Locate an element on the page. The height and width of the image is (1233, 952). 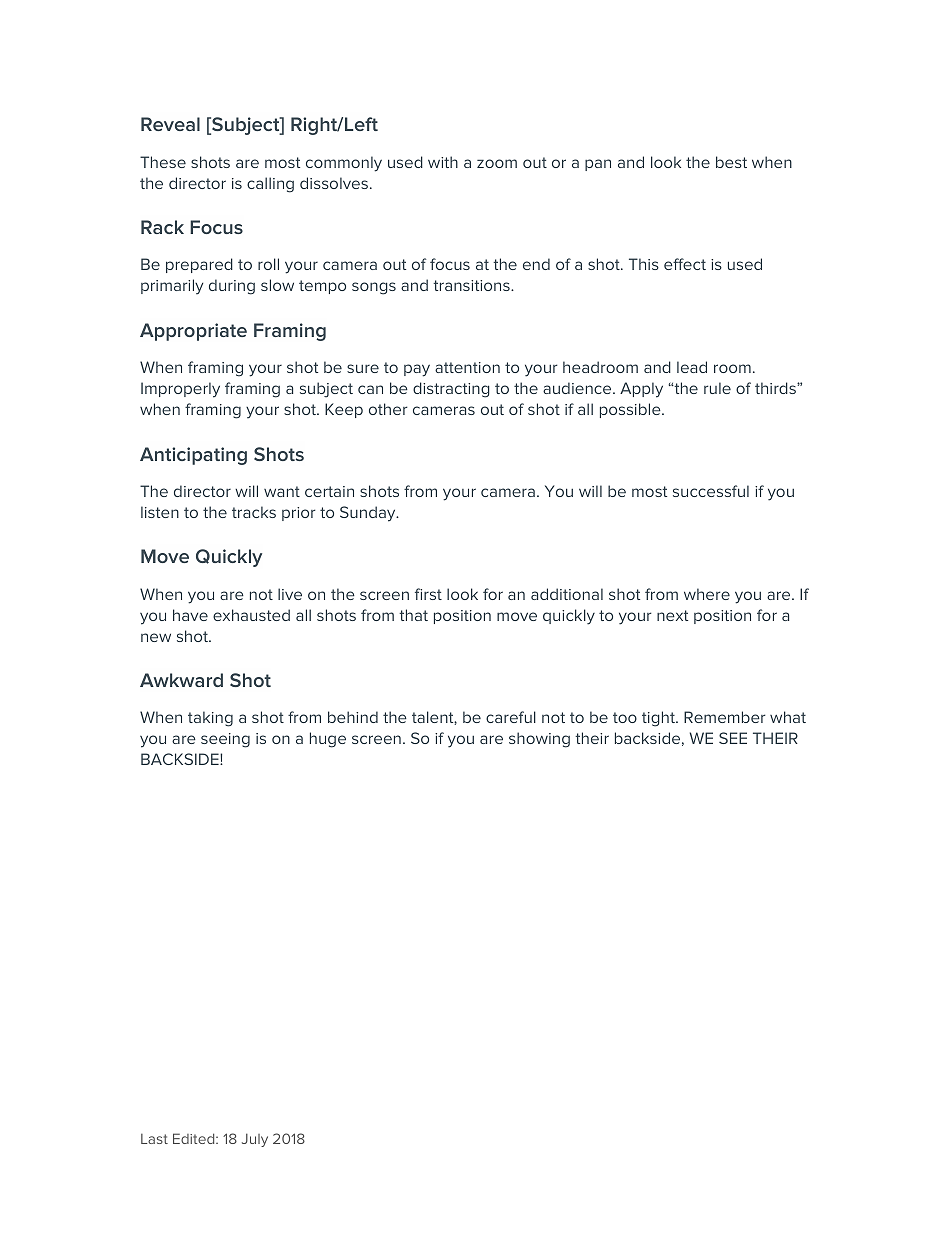
showing is located at coordinates (539, 740).
